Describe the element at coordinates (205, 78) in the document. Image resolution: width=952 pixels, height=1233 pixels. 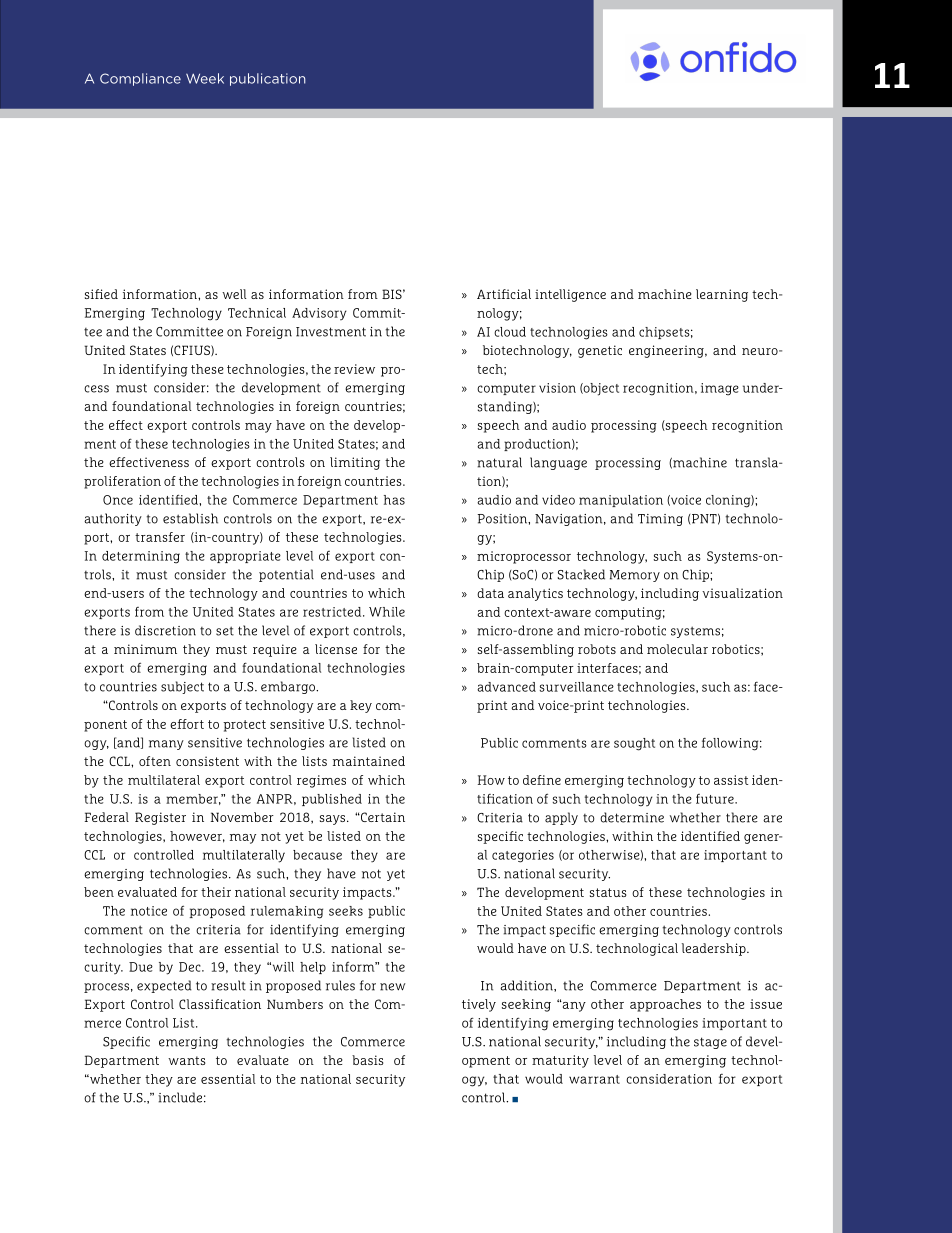
I see `Week` at that location.
